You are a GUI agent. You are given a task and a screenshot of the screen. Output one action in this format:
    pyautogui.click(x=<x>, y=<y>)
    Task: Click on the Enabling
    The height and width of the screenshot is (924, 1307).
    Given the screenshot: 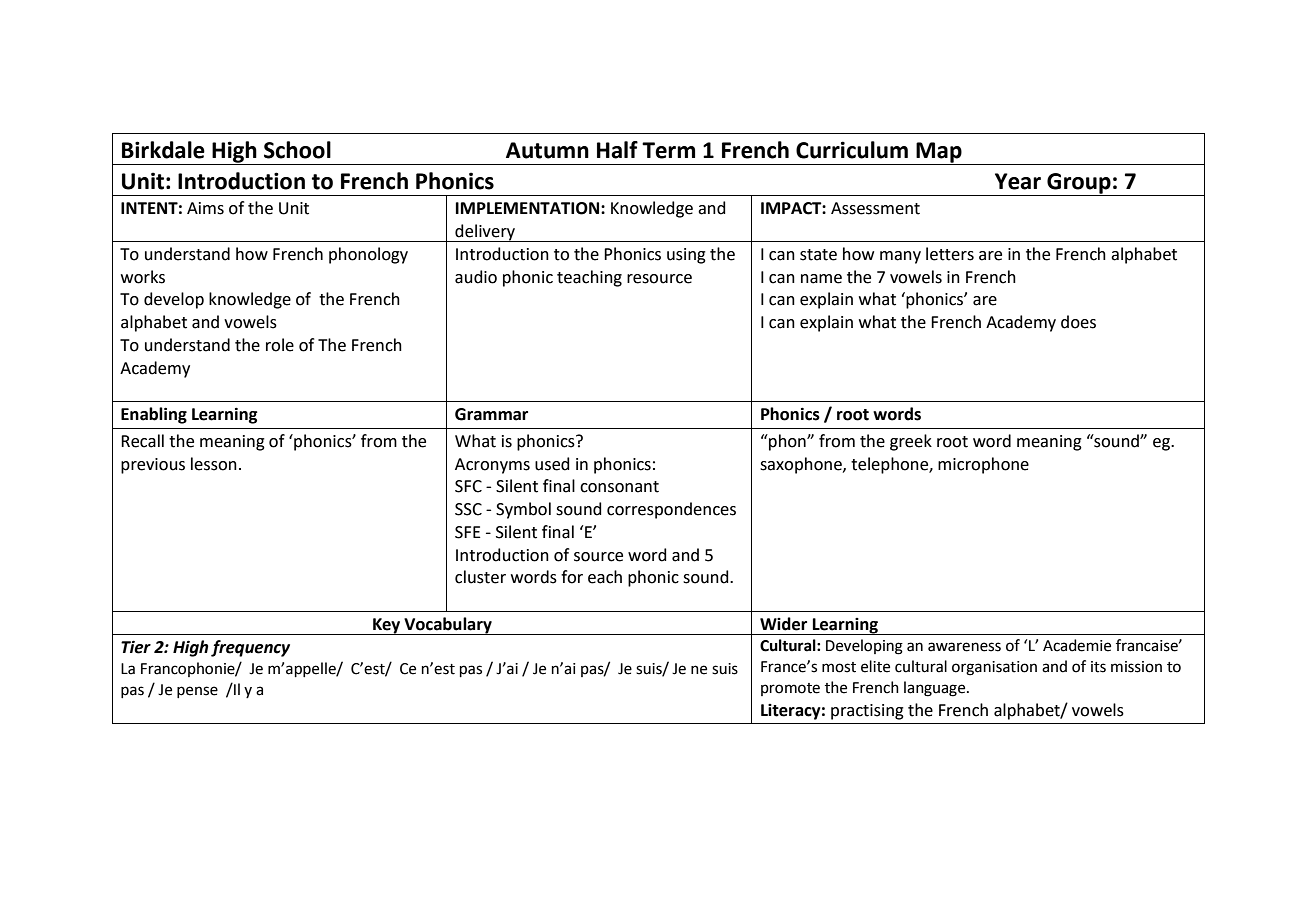 What is the action you would take?
    pyautogui.click(x=154, y=415)
